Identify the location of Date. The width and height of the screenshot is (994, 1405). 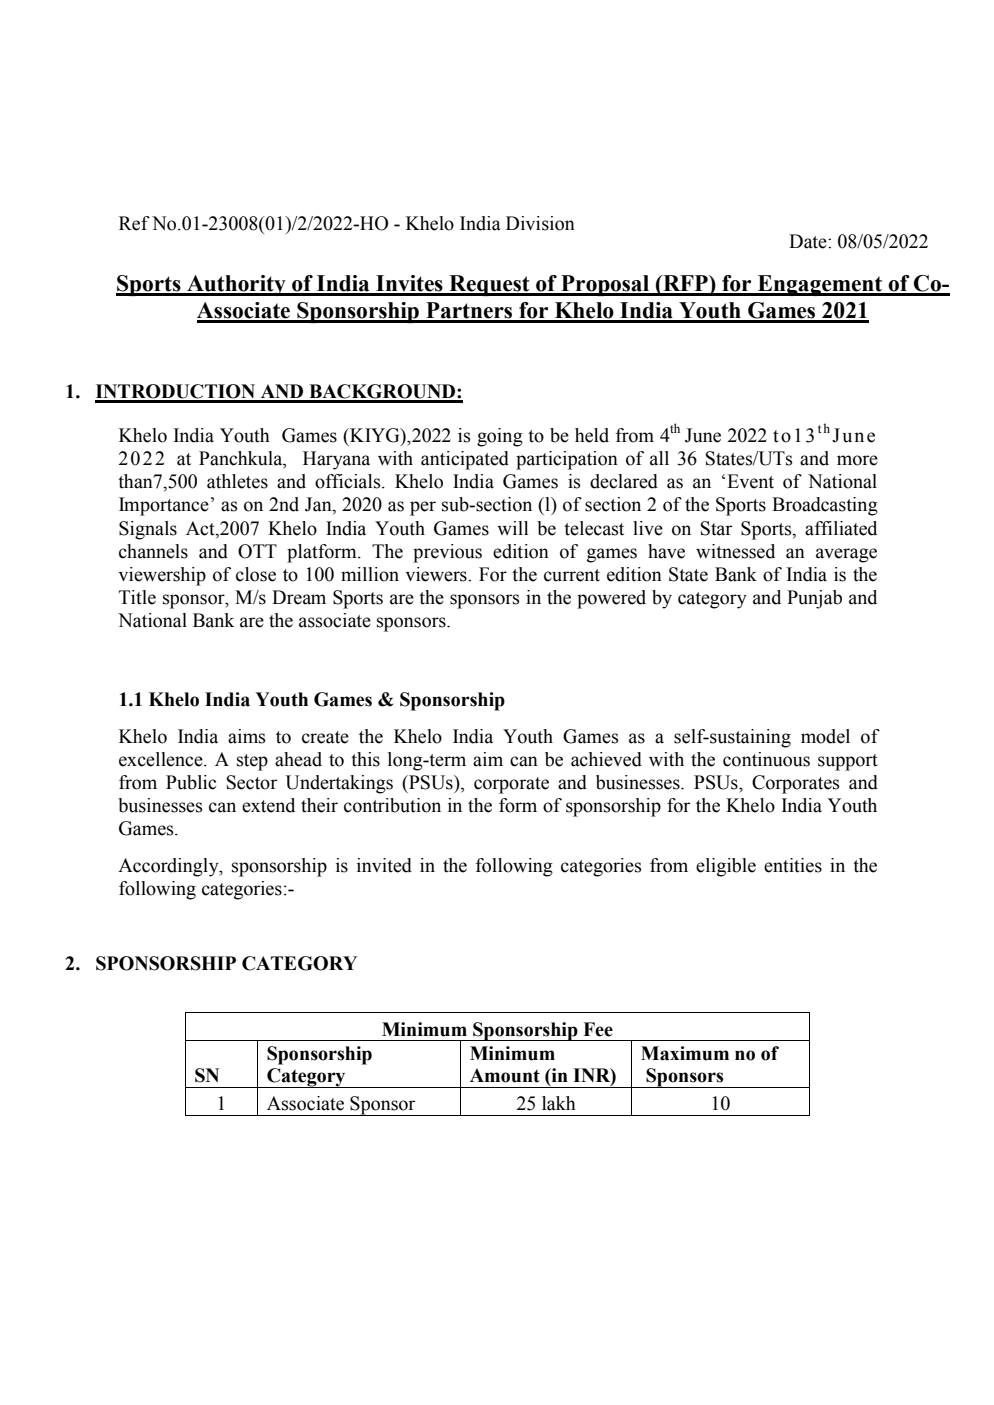
(809, 241).
